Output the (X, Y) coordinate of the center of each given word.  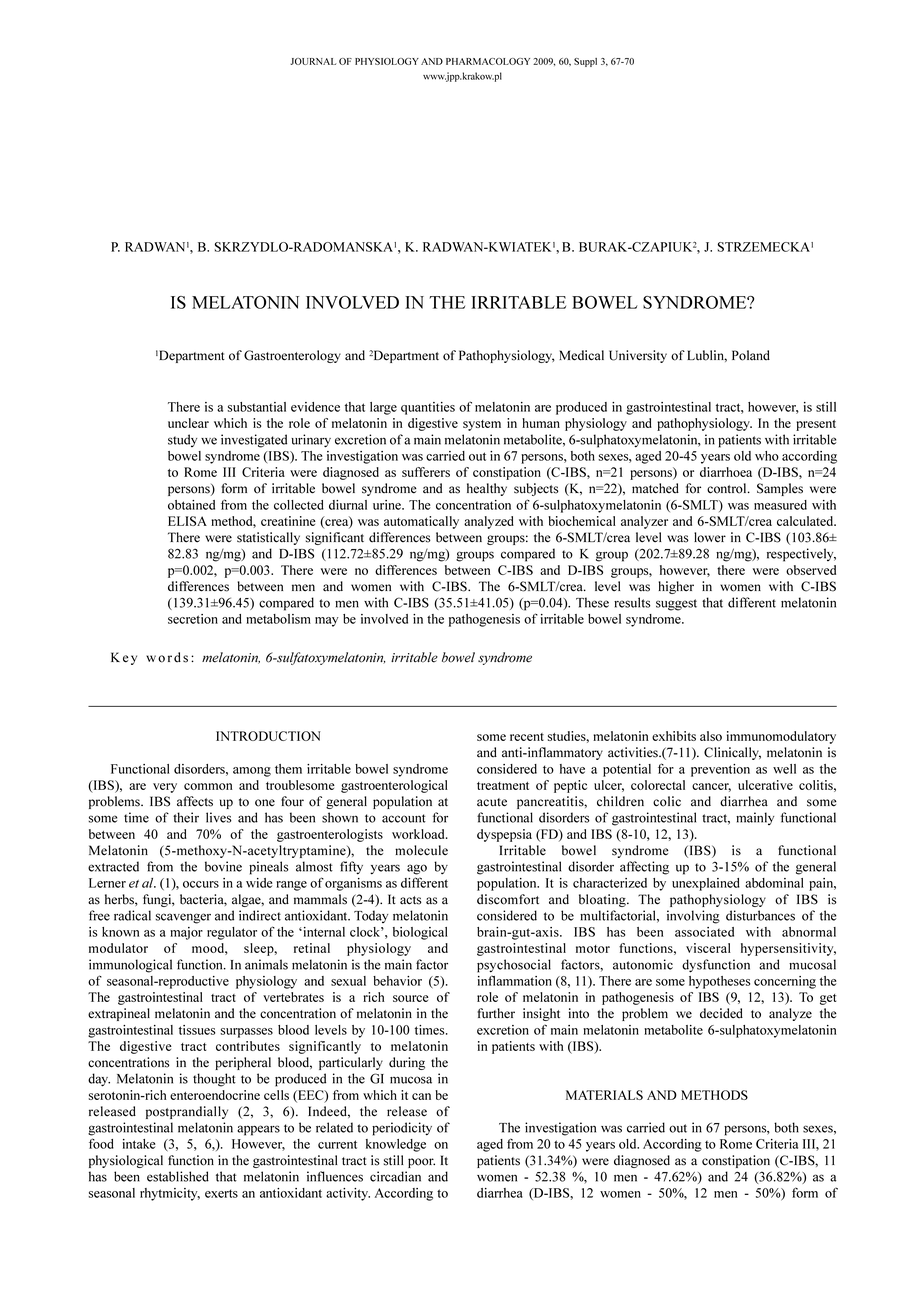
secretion (193, 619)
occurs (201, 884)
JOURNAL (313, 61)
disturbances (760, 915)
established (178, 1176)
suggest (676, 605)
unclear (188, 423)
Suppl (585, 62)
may (327, 622)
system (482, 425)
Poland (751, 355)
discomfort (508, 899)
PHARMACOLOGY (488, 61)
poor (421, 1163)
